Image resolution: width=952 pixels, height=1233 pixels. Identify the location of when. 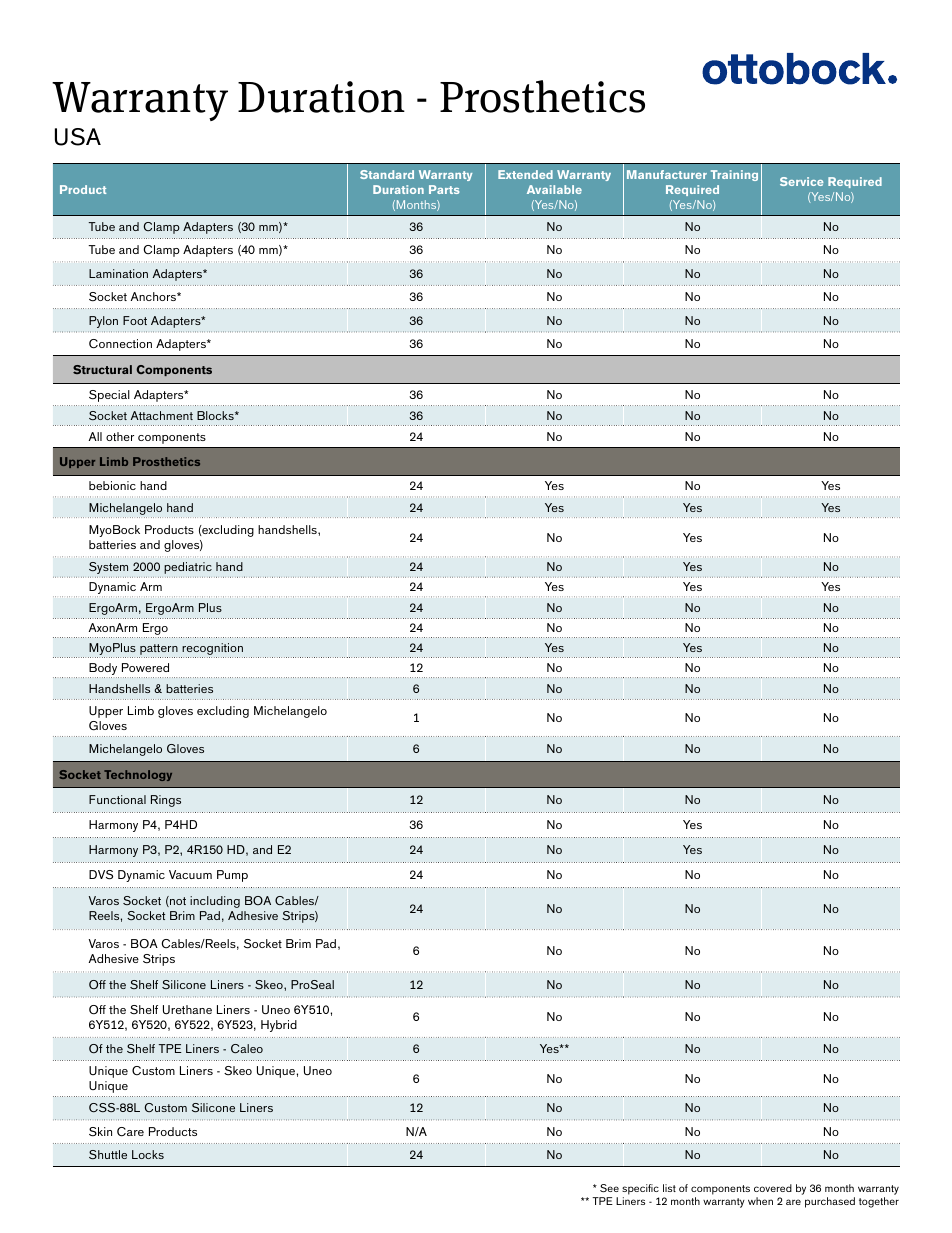
(760, 1201).
